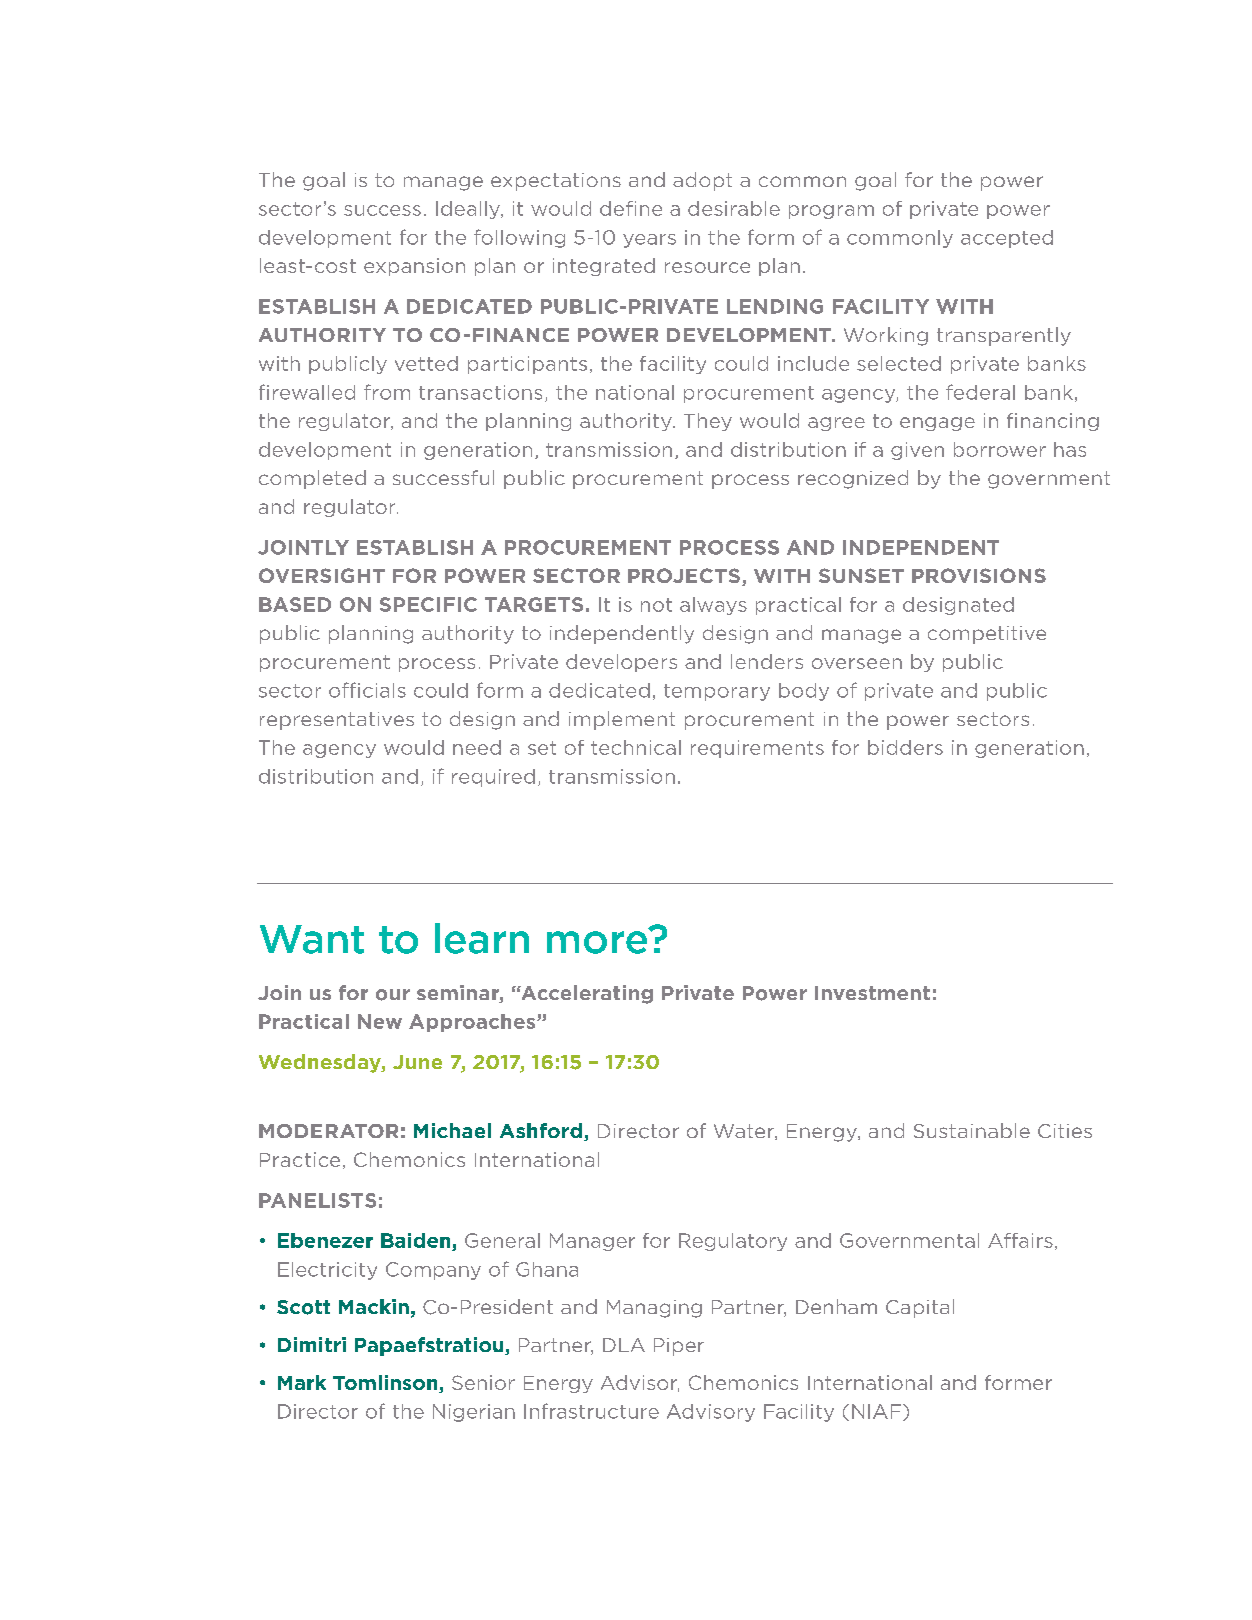  I want to click on PROJECTS, so click(684, 575).
